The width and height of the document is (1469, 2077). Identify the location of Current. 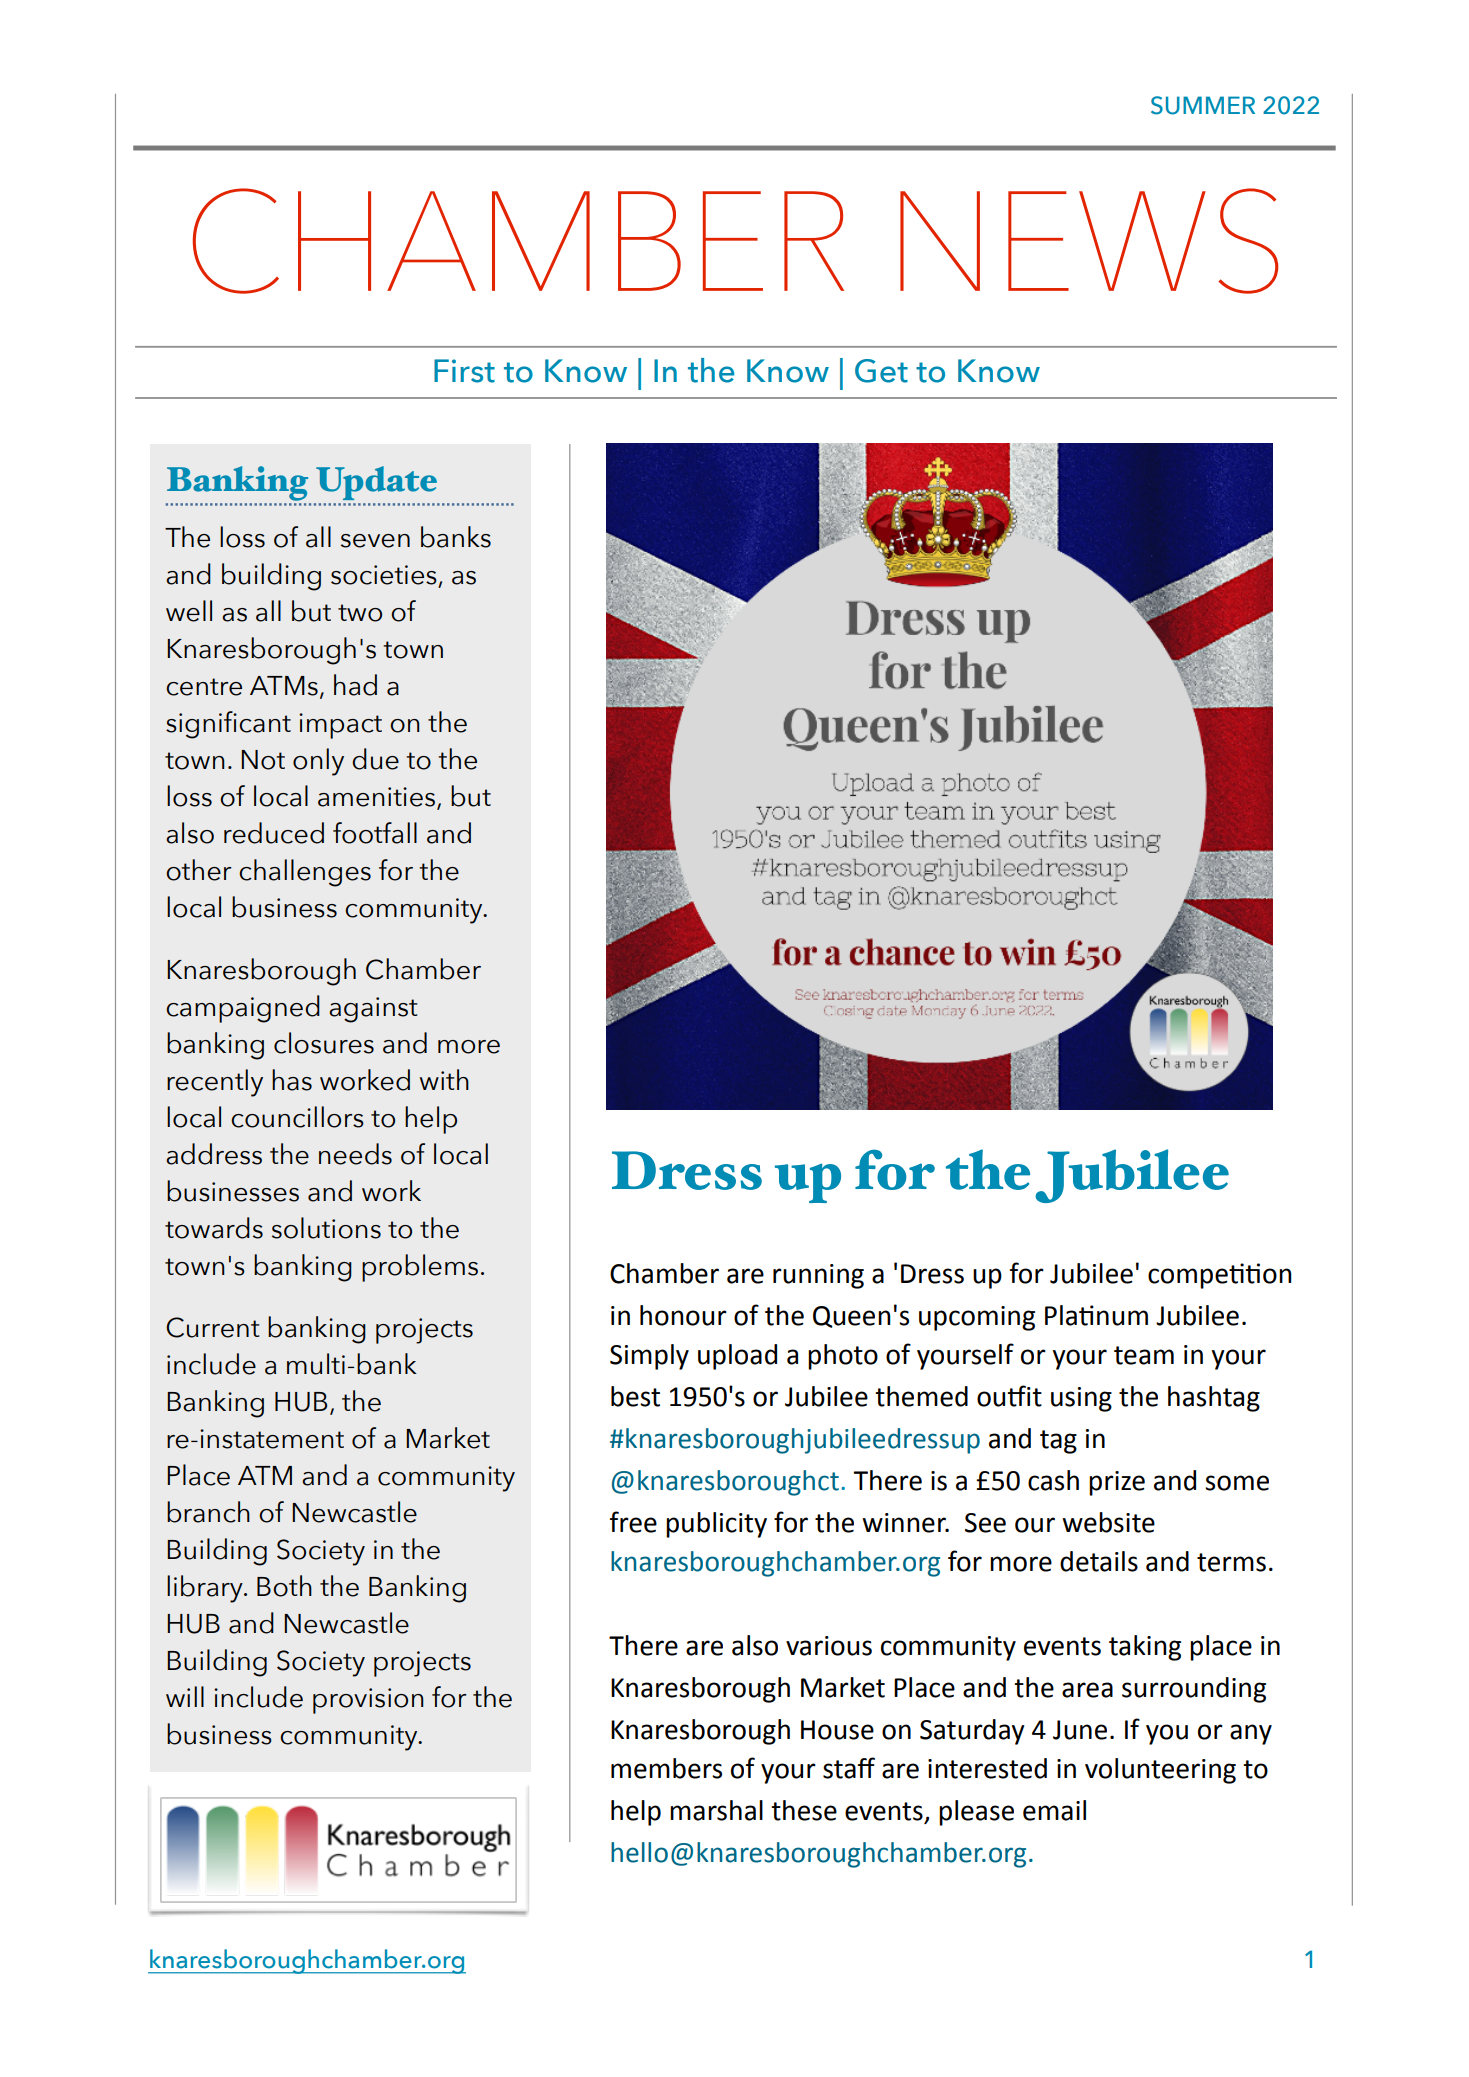
(212, 1327).
